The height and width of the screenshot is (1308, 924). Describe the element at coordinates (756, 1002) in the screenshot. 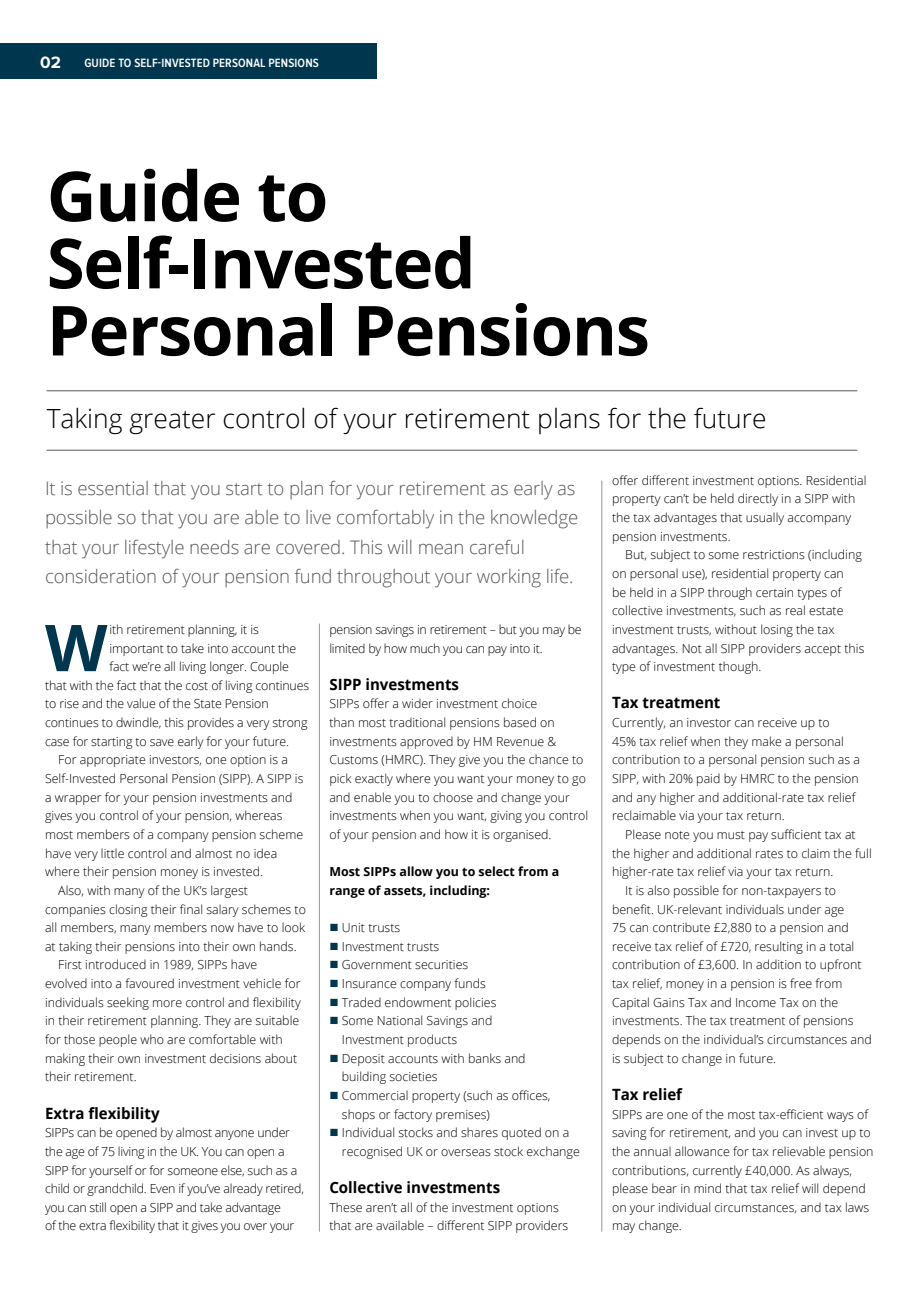

I see `Income` at that location.
